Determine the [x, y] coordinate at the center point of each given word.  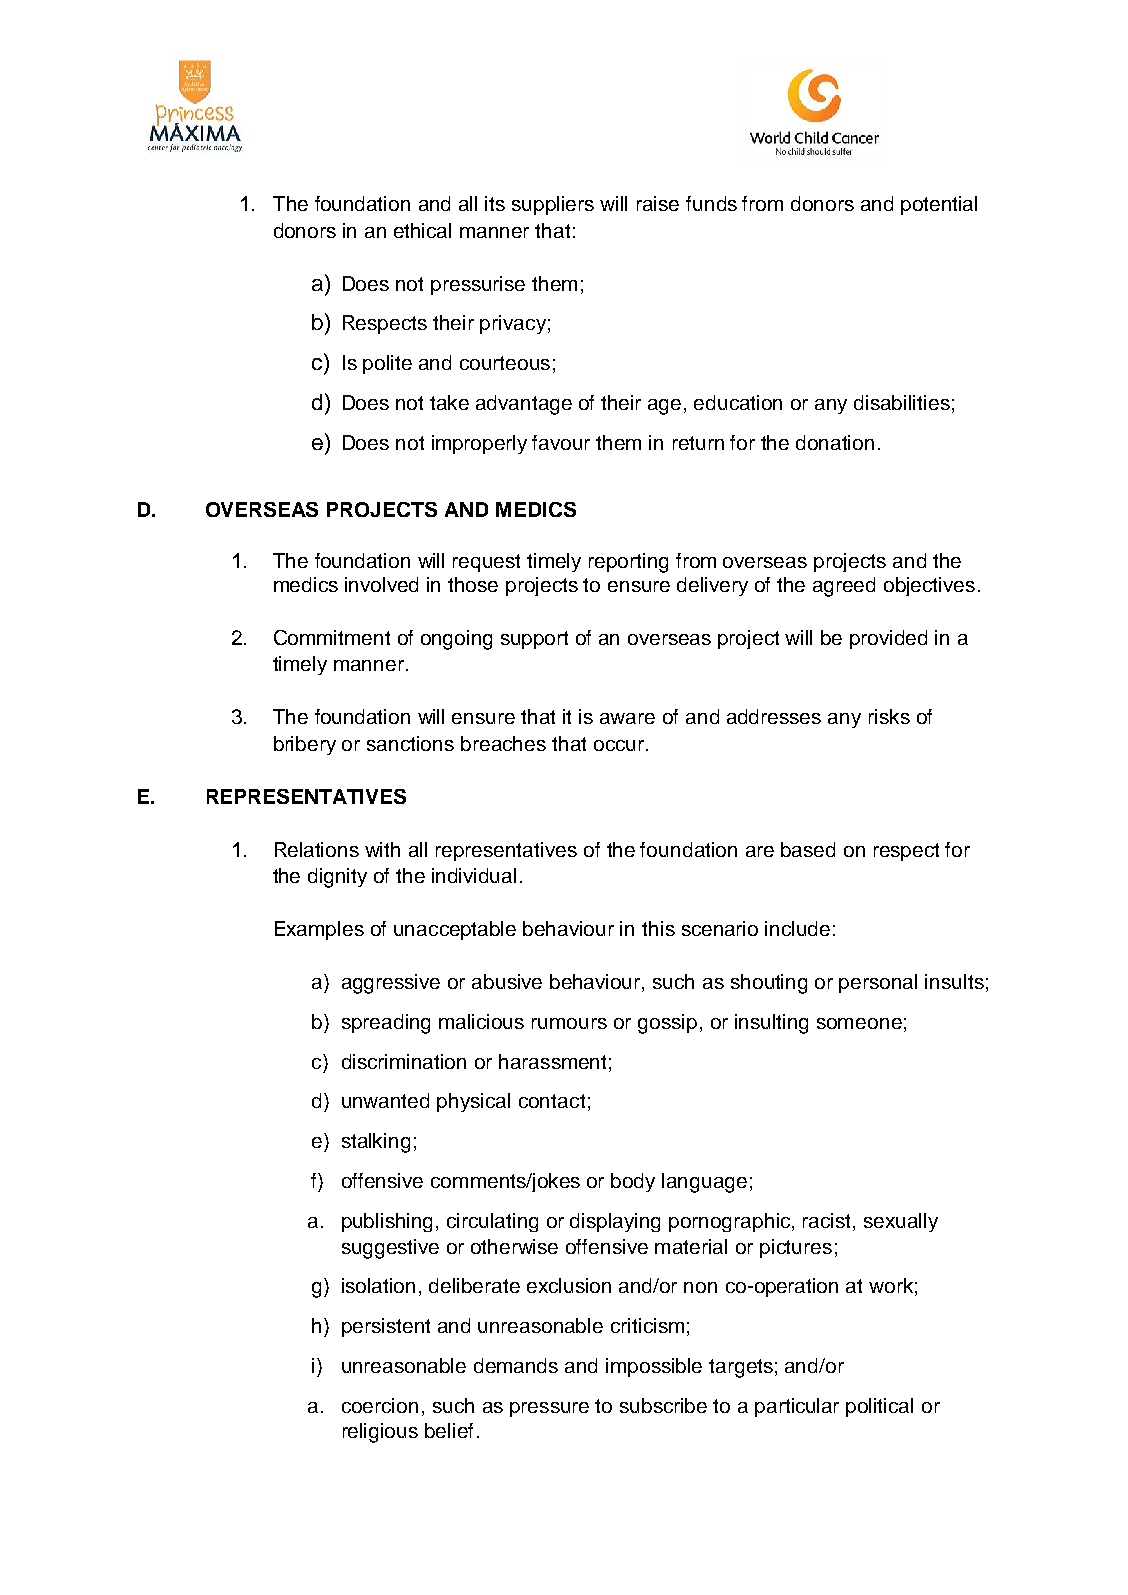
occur [619, 745]
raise [658, 203]
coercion [380, 1405]
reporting [628, 563]
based [808, 849]
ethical [422, 230]
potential [939, 205]
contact [552, 1101]
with [382, 849]
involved [381, 584]
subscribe [663, 1405]
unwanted [385, 1100]
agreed [844, 587]
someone [859, 1023]
